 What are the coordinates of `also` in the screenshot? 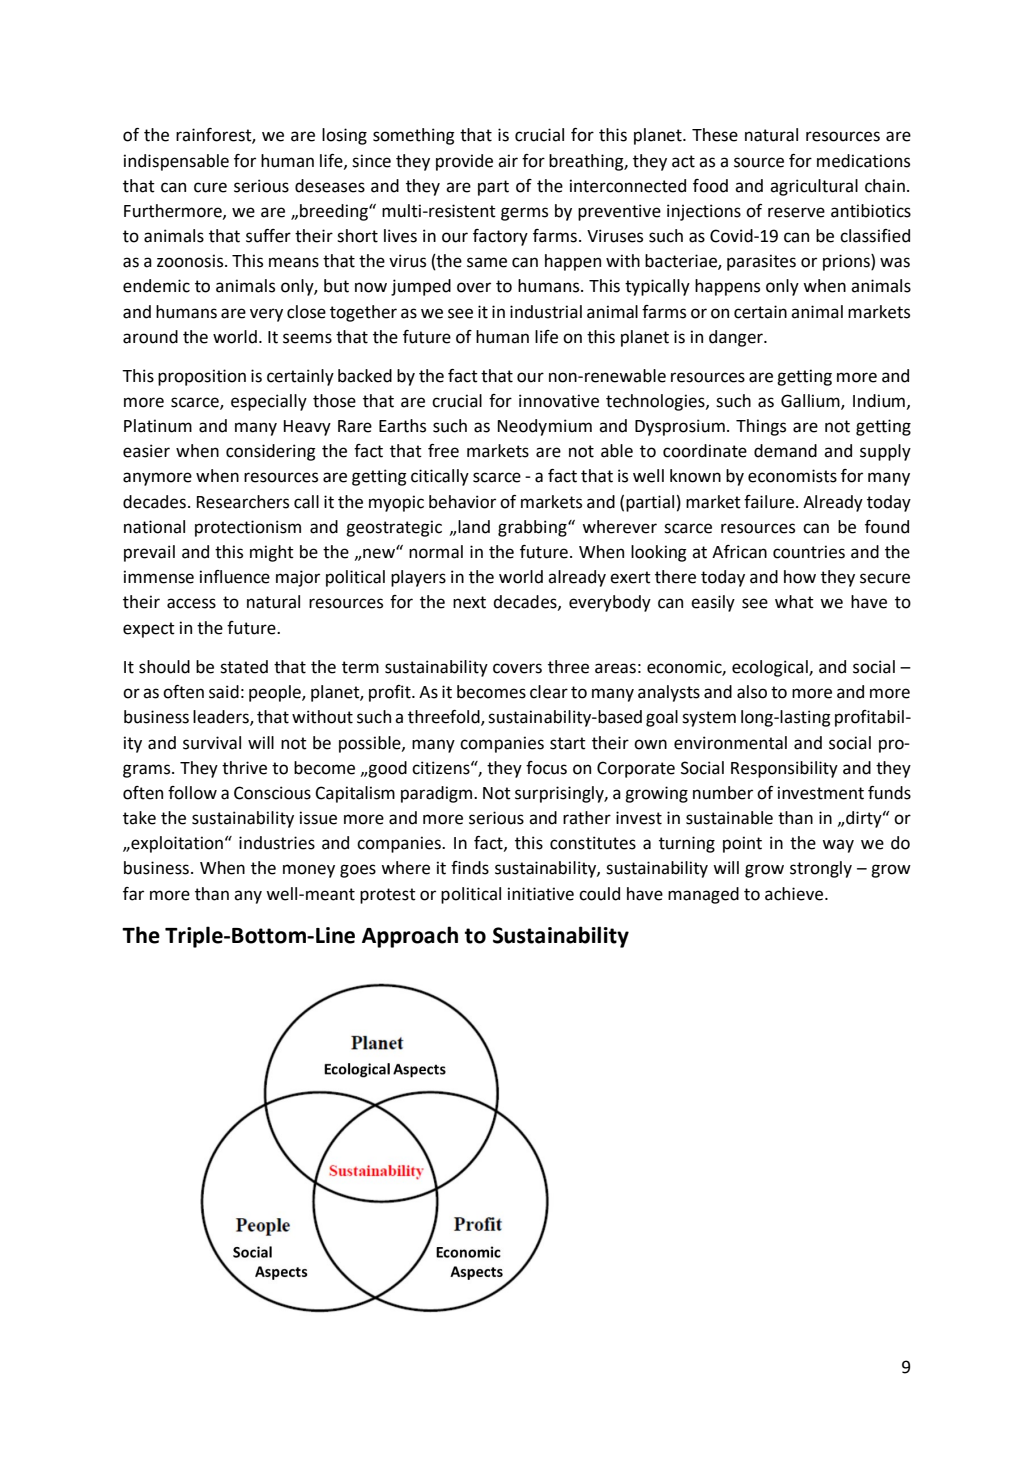 It's located at (752, 692).
